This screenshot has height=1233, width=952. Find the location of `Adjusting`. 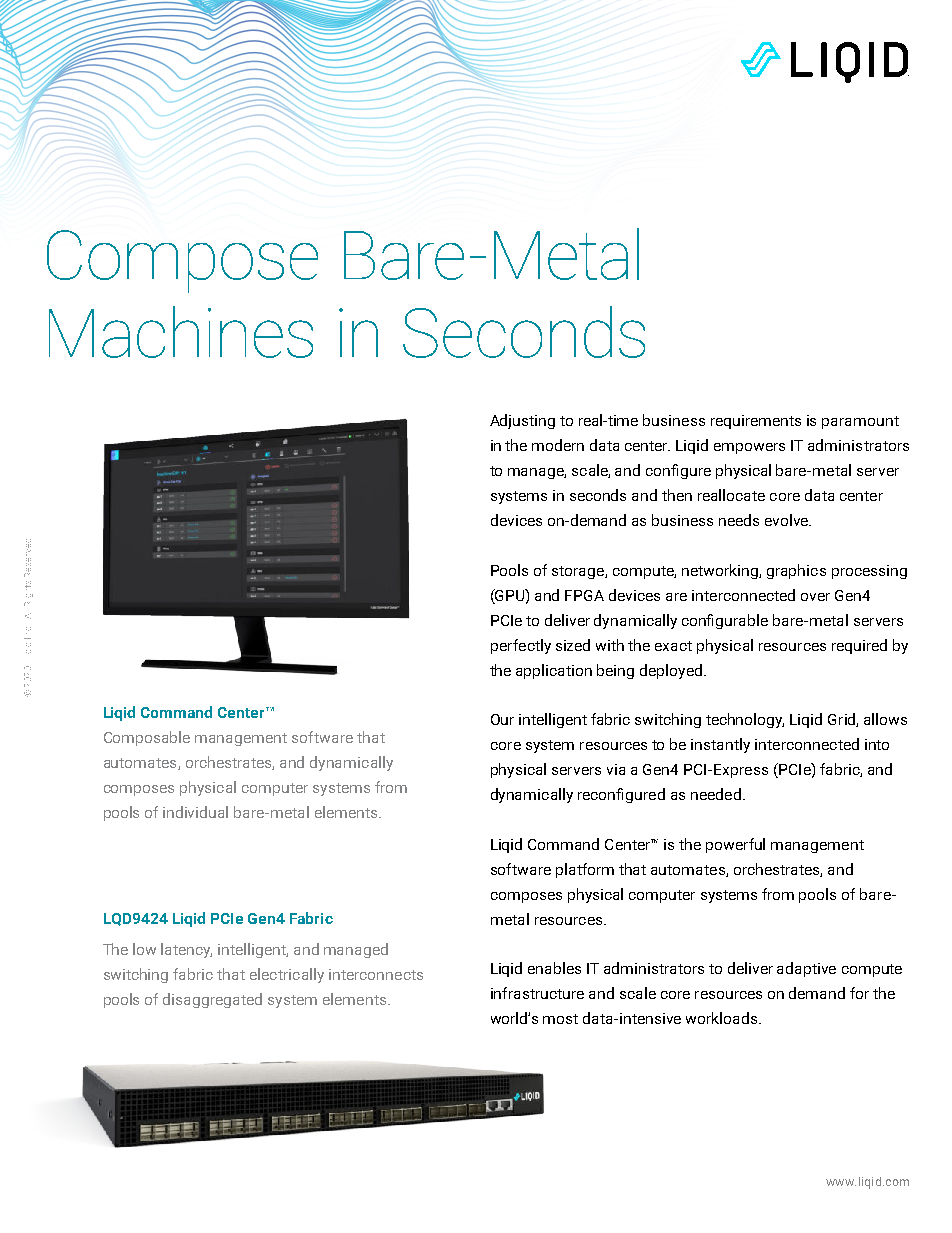

Adjusting is located at coordinates (522, 421).
